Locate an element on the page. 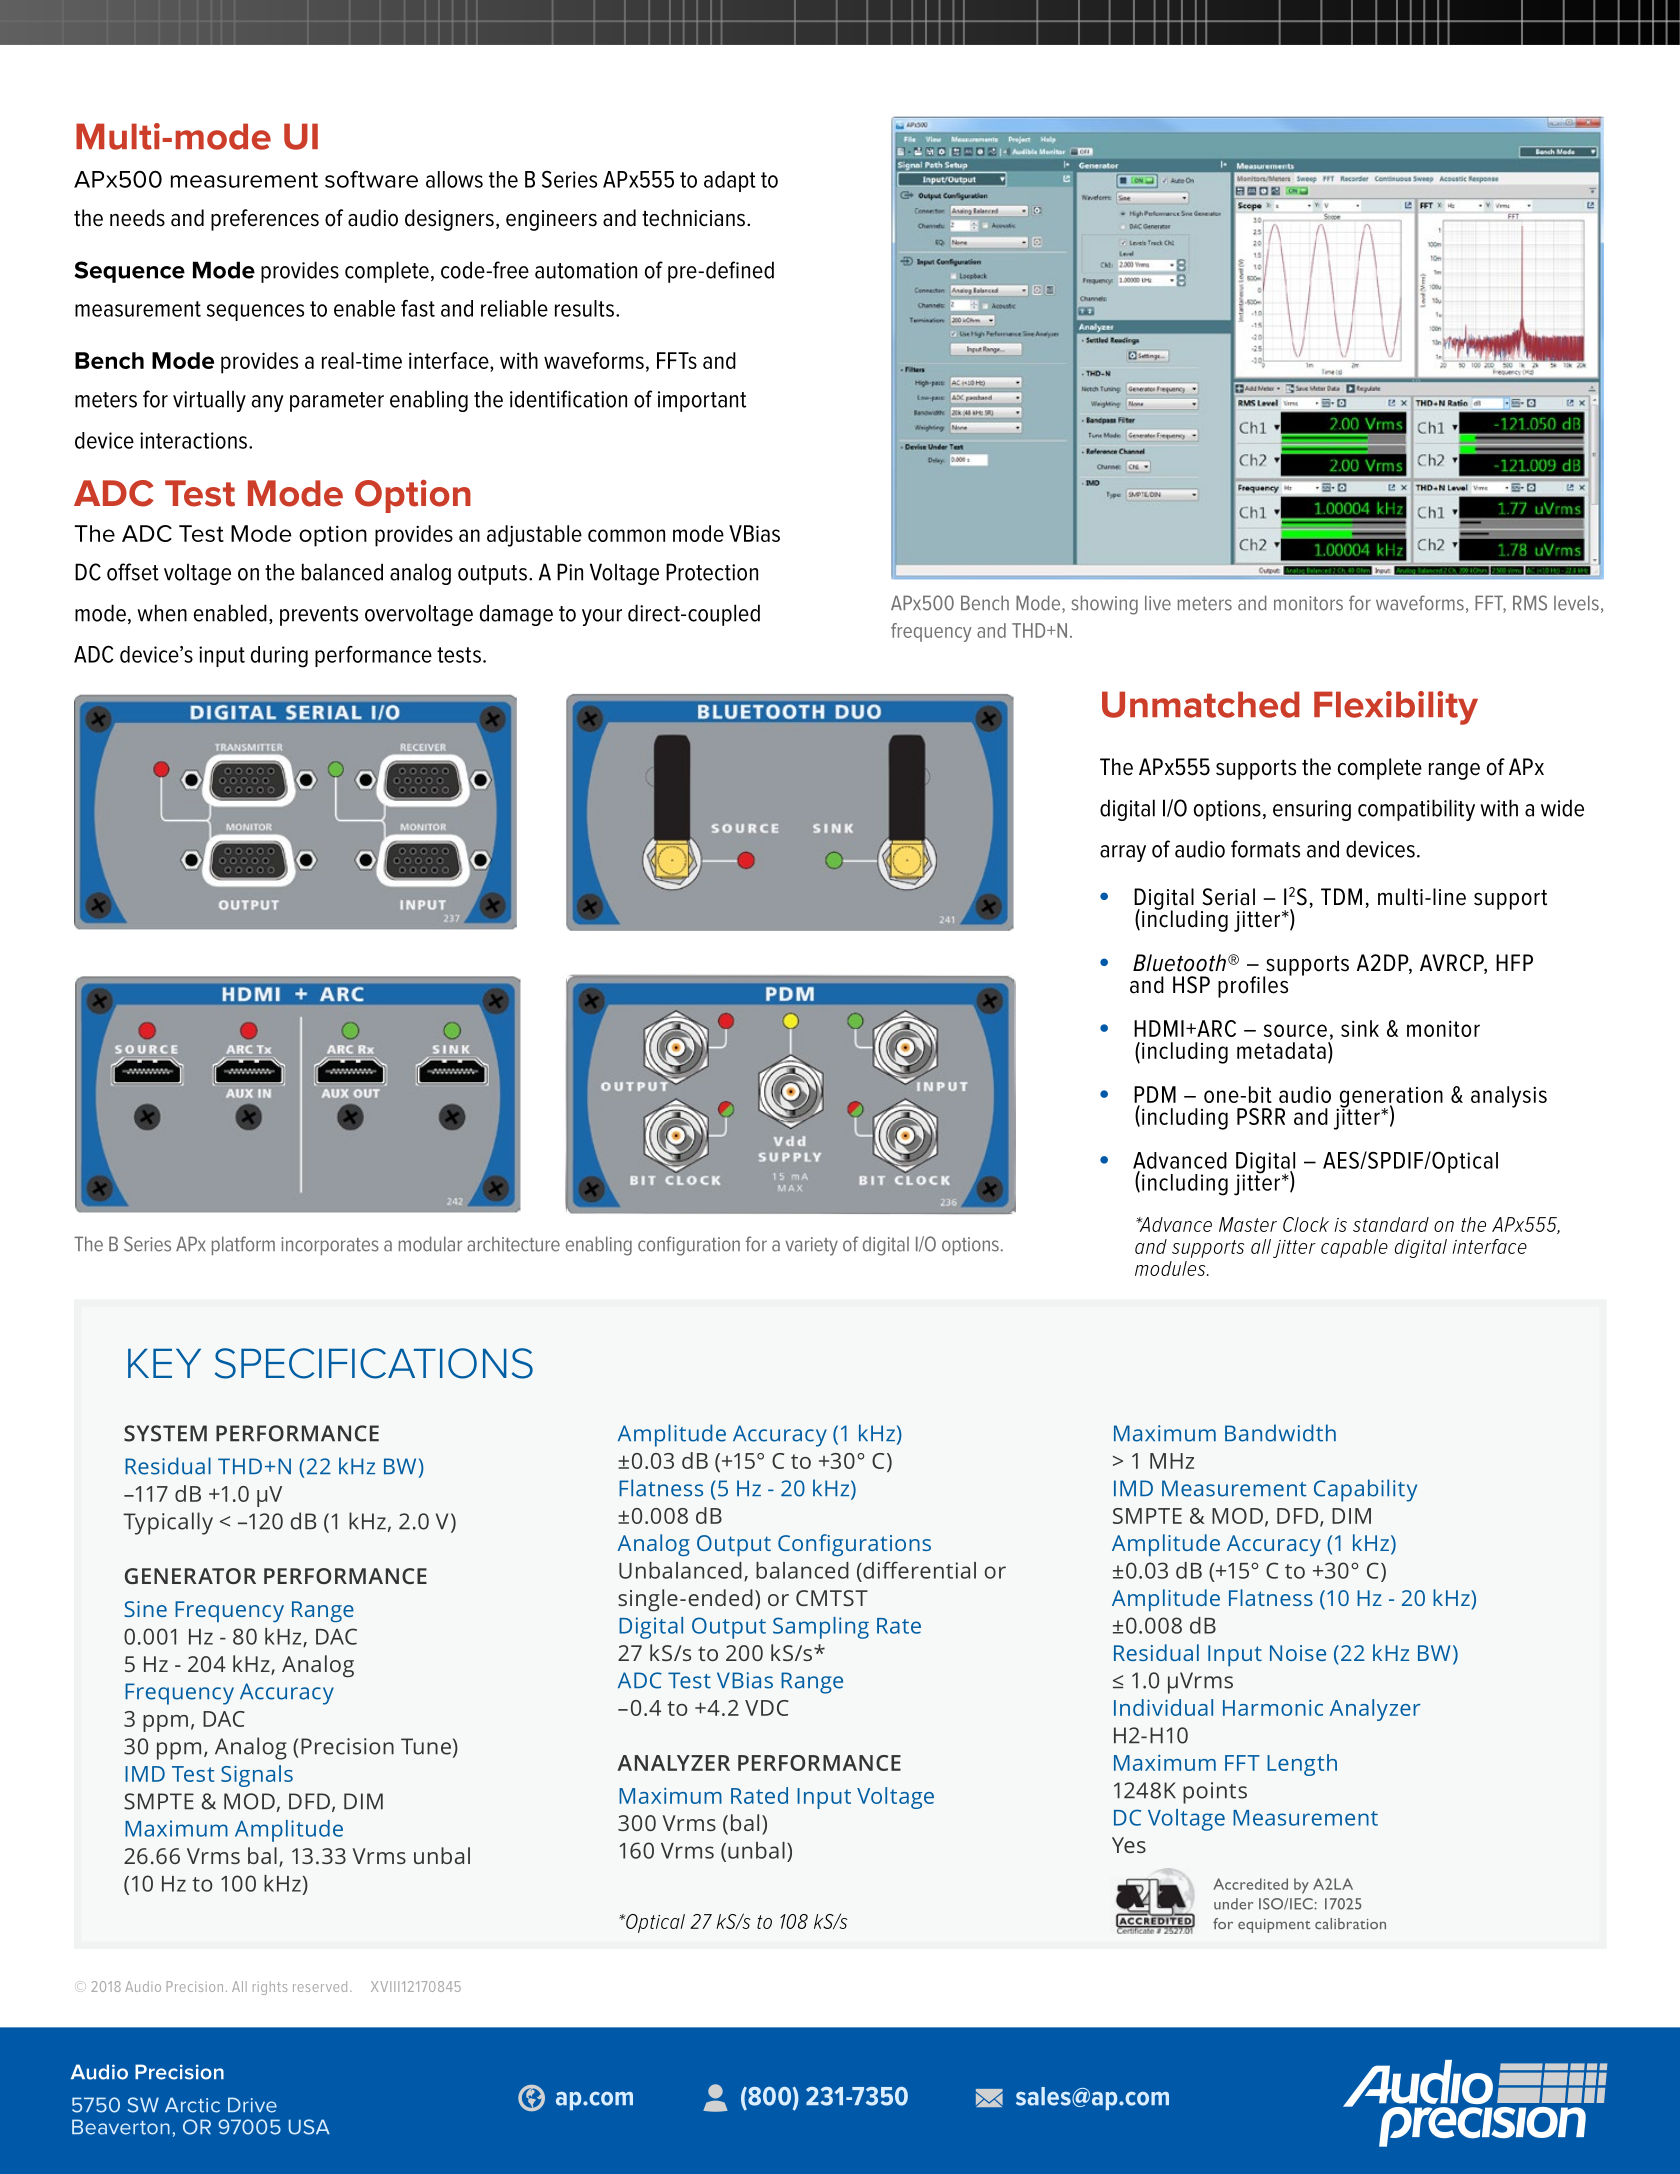 The height and width of the document is (2174, 1680). during is located at coordinates (279, 657).
